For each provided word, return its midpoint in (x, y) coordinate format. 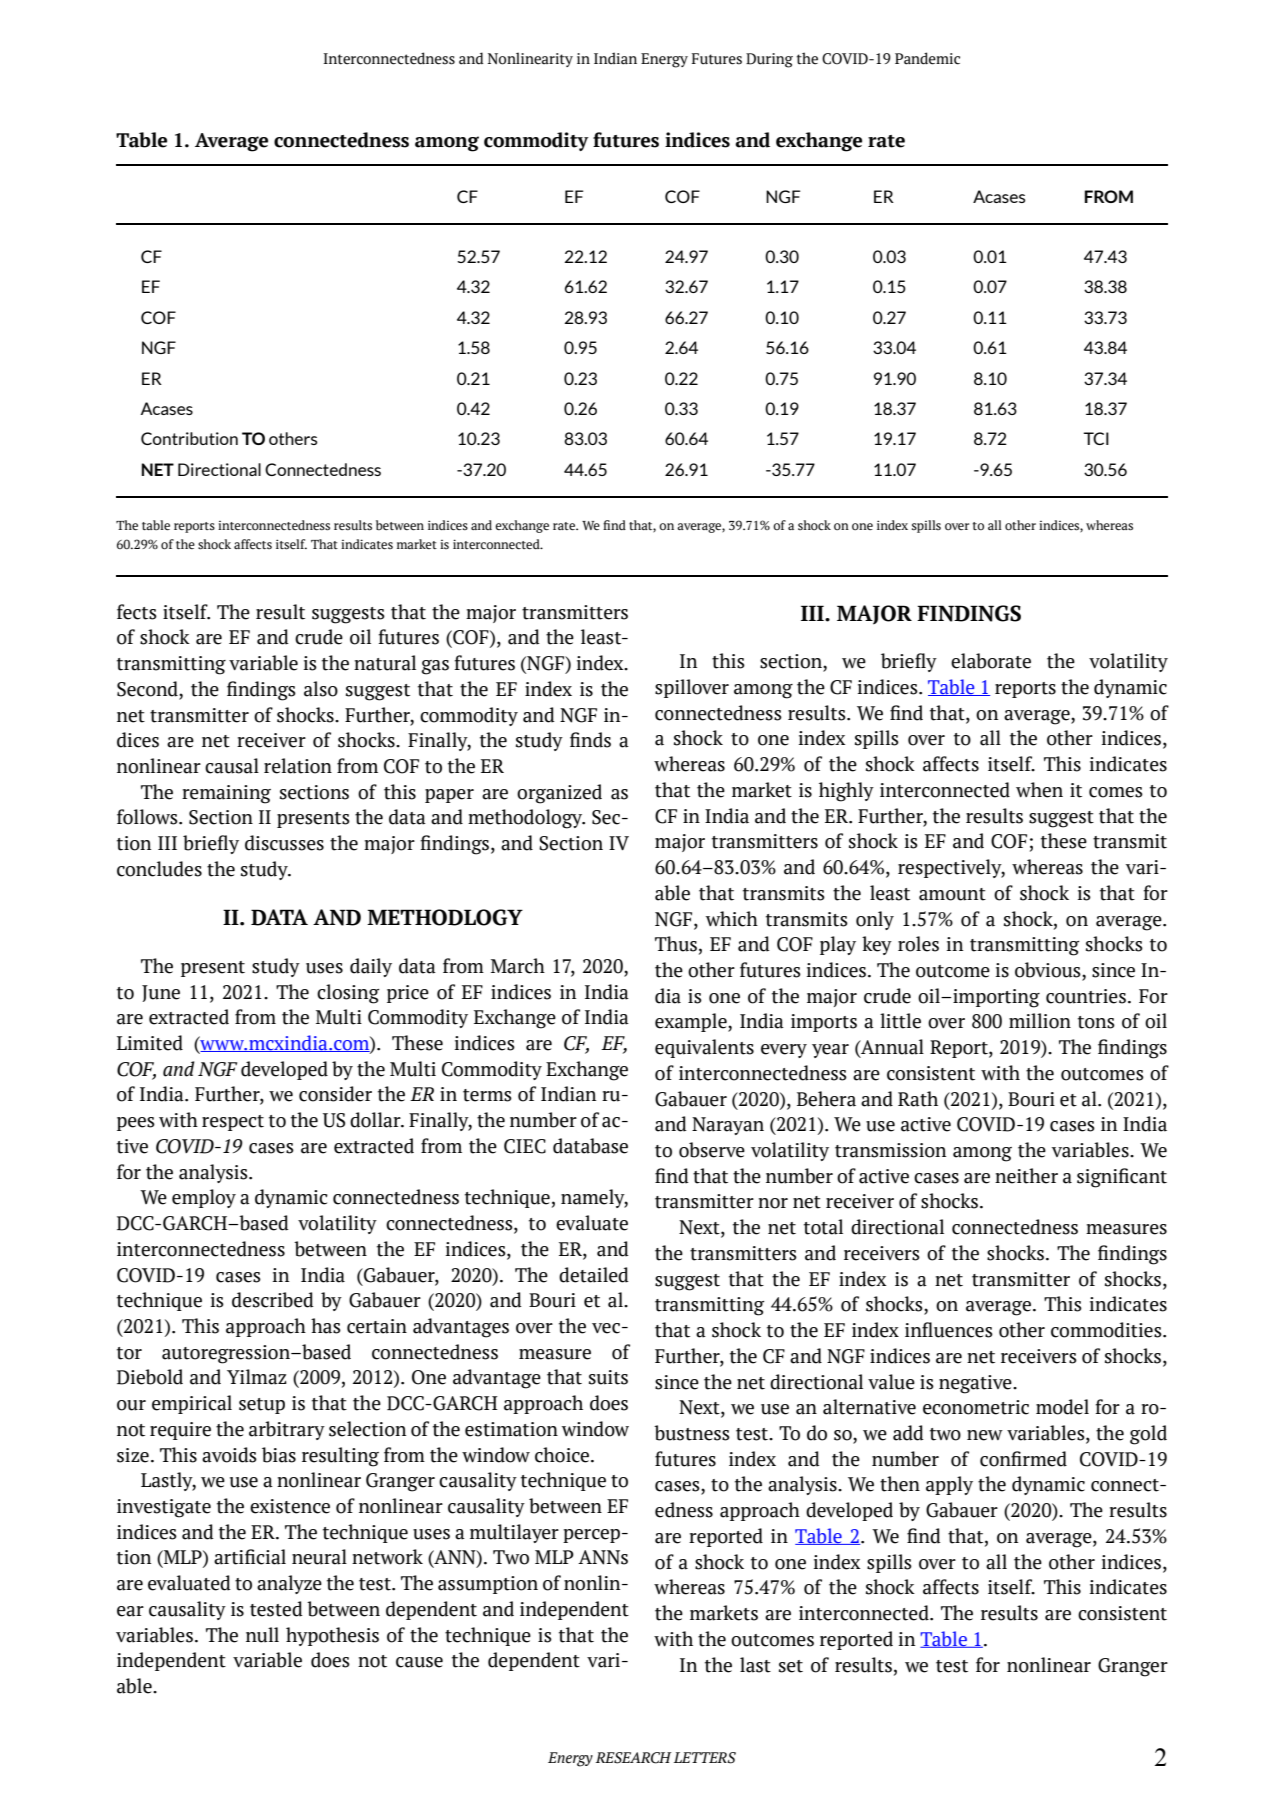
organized (559, 794)
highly (846, 792)
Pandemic (927, 58)
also (321, 689)
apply (949, 1485)
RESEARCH (634, 1758)
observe (712, 1150)
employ (204, 1198)
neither (1026, 1176)
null (262, 1635)
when (1039, 790)
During (769, 60)
